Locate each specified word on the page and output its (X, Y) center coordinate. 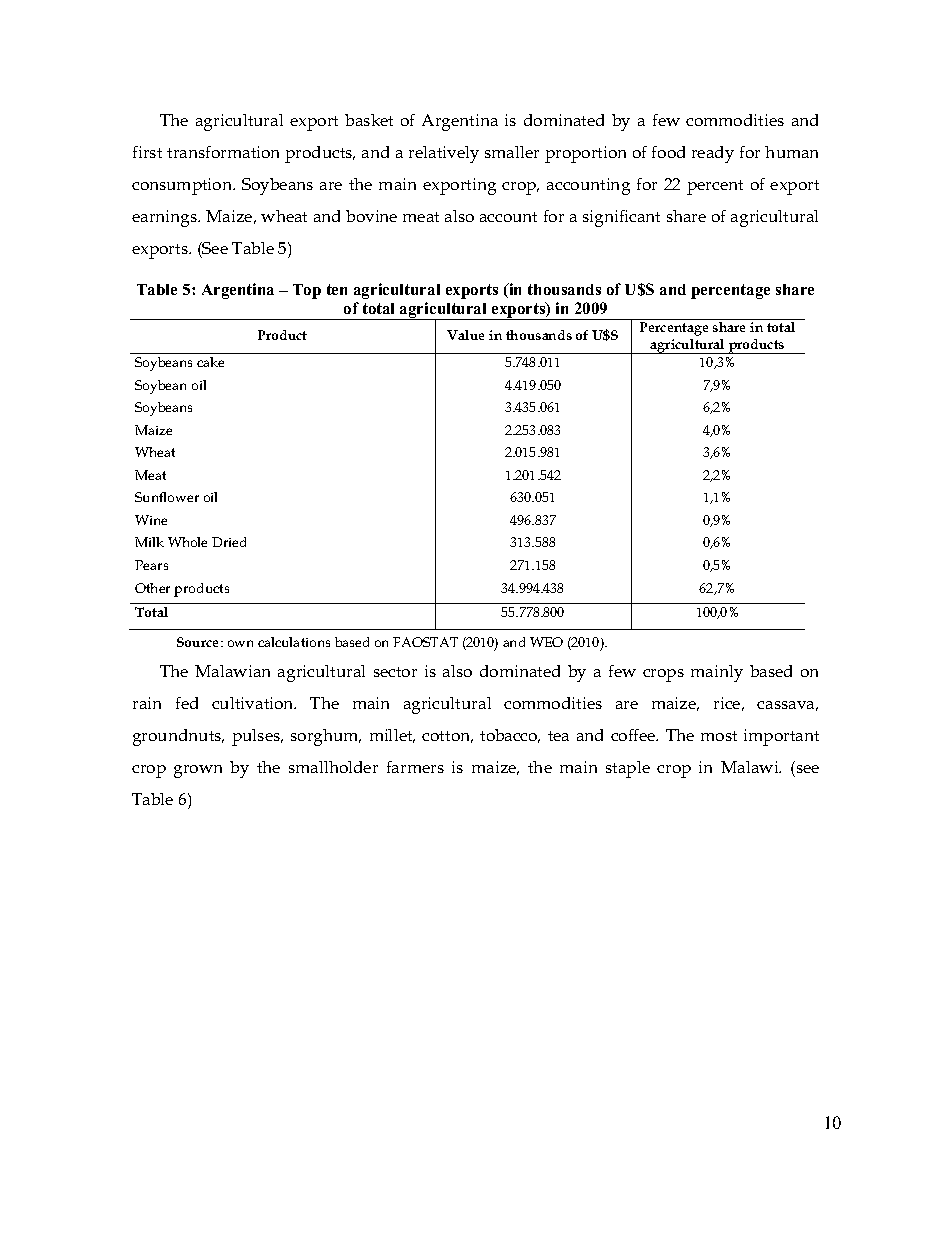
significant (621, 218)
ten (337, 289)
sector (395, 672)
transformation (223, 152)
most (719, 736)
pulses (257, 737)
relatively (444, 154)
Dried (229, 542)
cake (210, 362)
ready (713, 154)
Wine (151, 520)
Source (199, 642)
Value (465, 335)
